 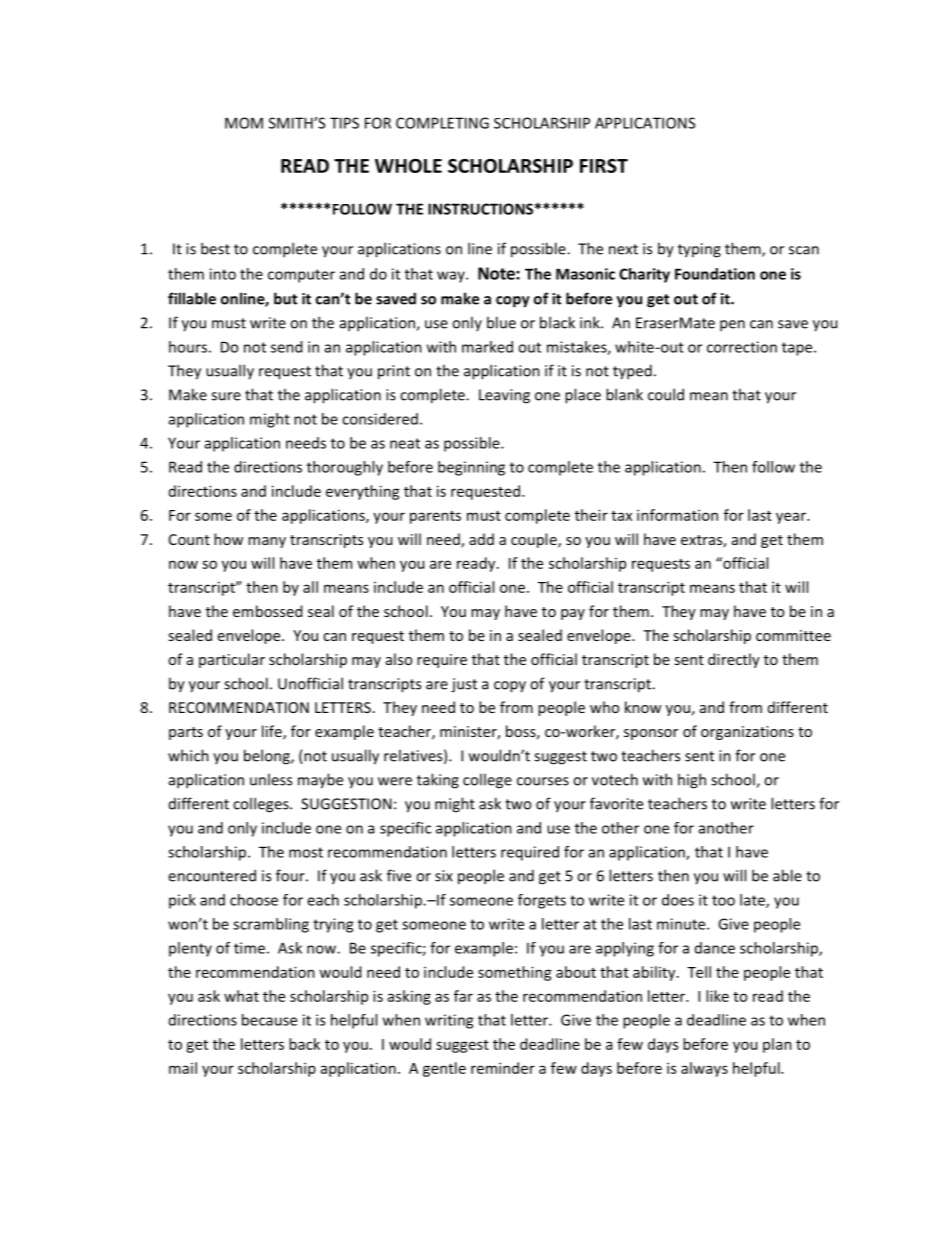 I want to click on beginning, so click(x=471, y=468).
